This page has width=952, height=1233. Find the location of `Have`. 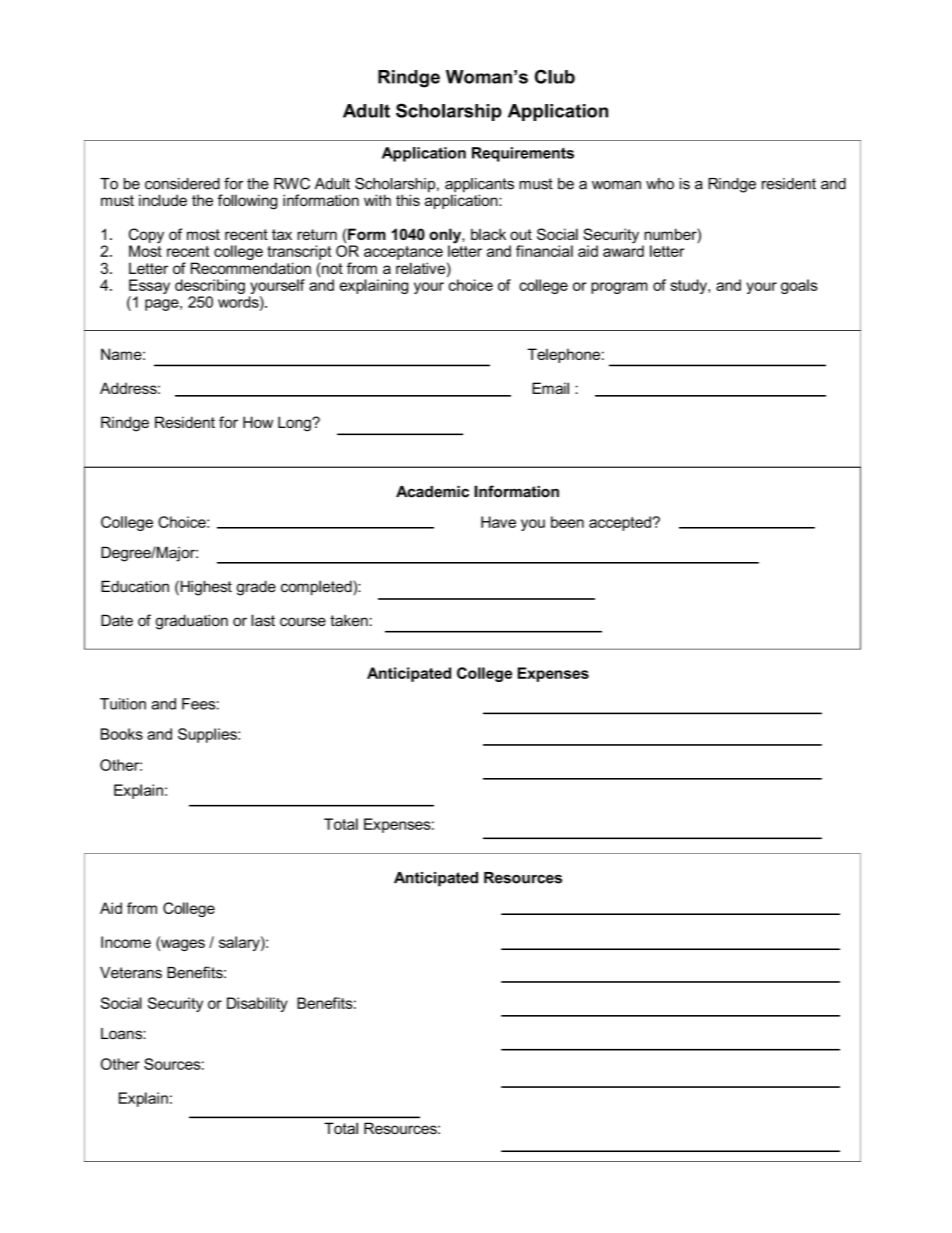

Have is located at coordinates (498, 522).
